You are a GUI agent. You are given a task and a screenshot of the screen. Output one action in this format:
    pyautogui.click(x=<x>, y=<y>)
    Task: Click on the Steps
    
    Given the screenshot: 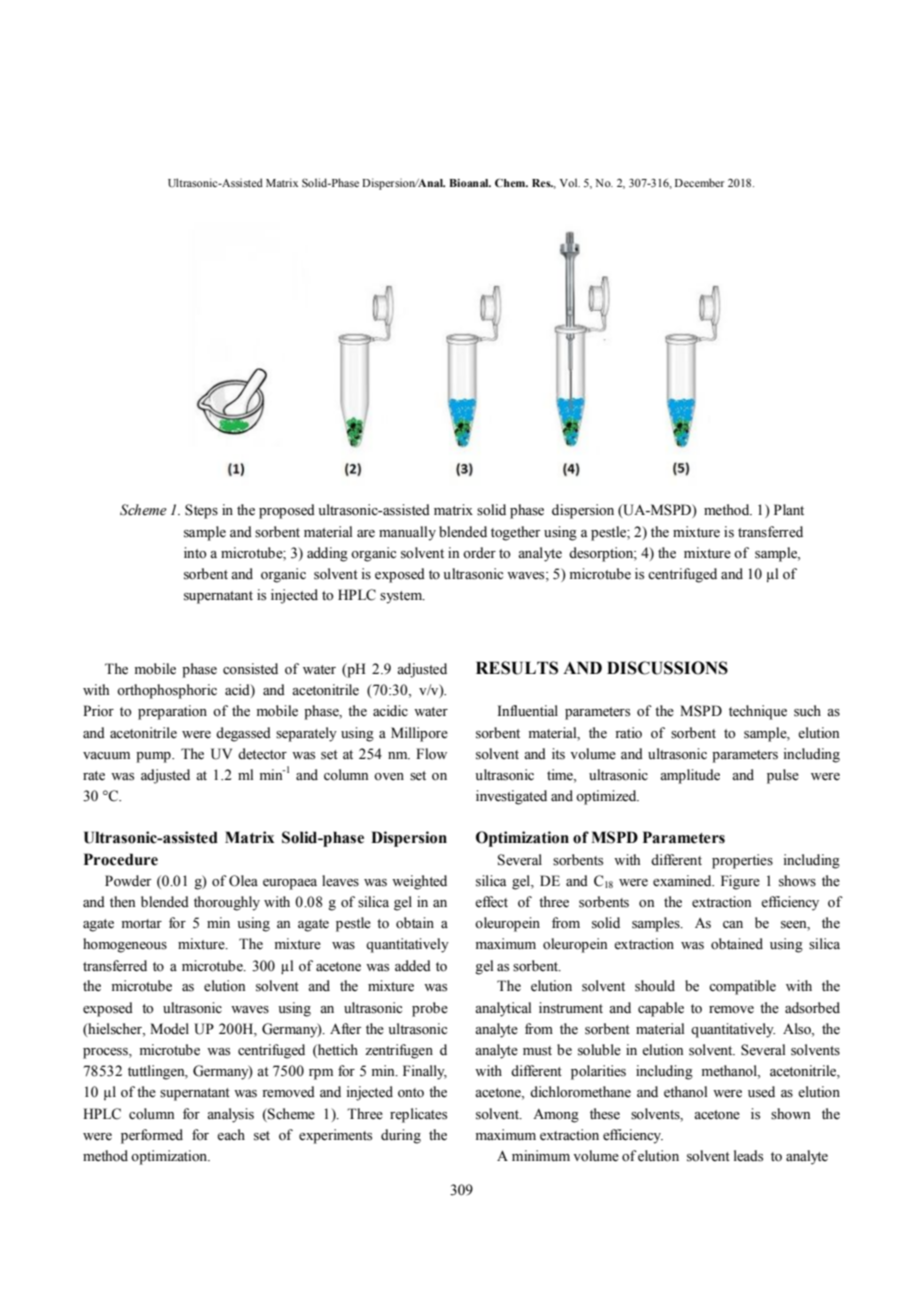 What is the action you would take?
    pyautogui.click(x=201, y=511)
